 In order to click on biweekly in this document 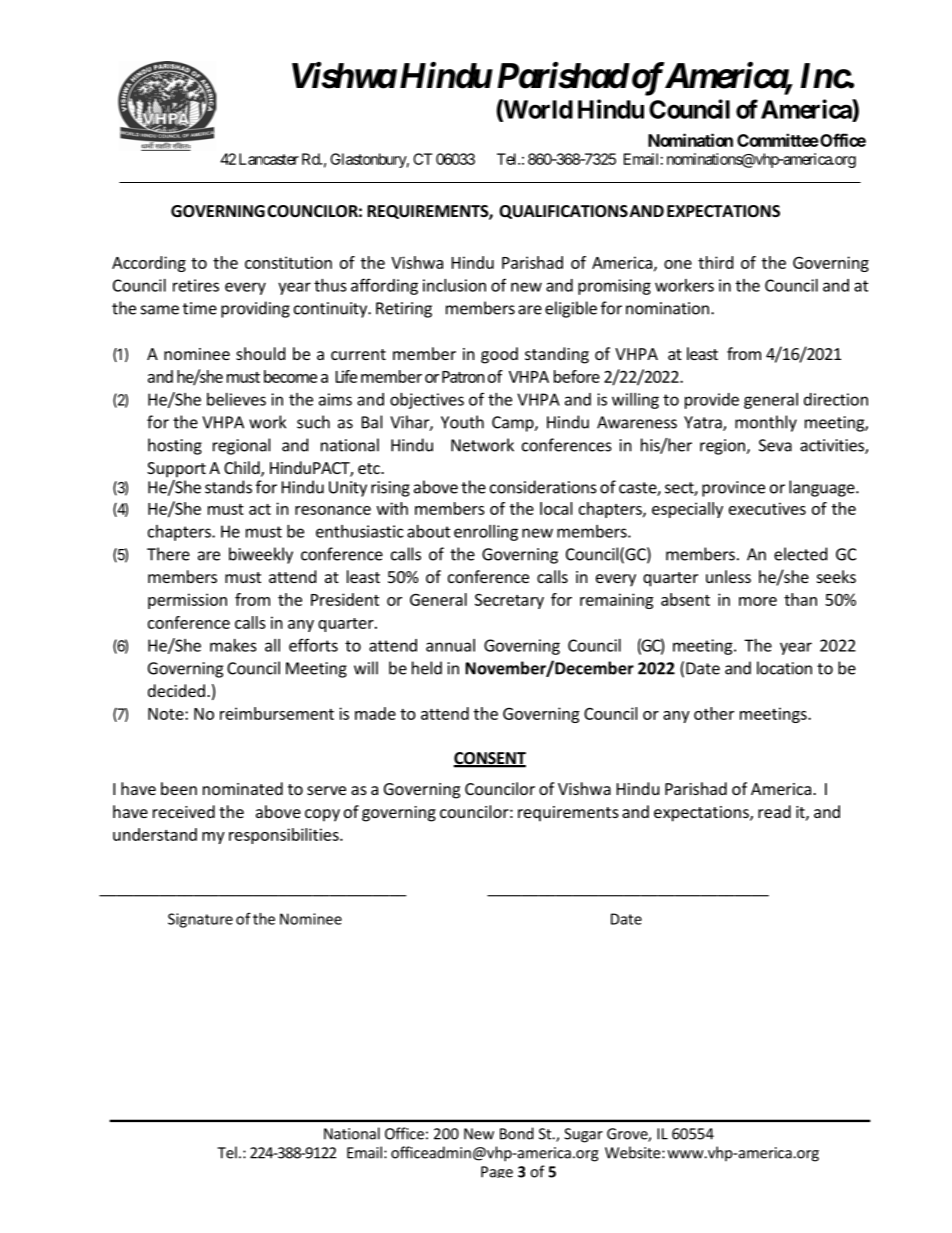, I will do `click(261, 555)`.
